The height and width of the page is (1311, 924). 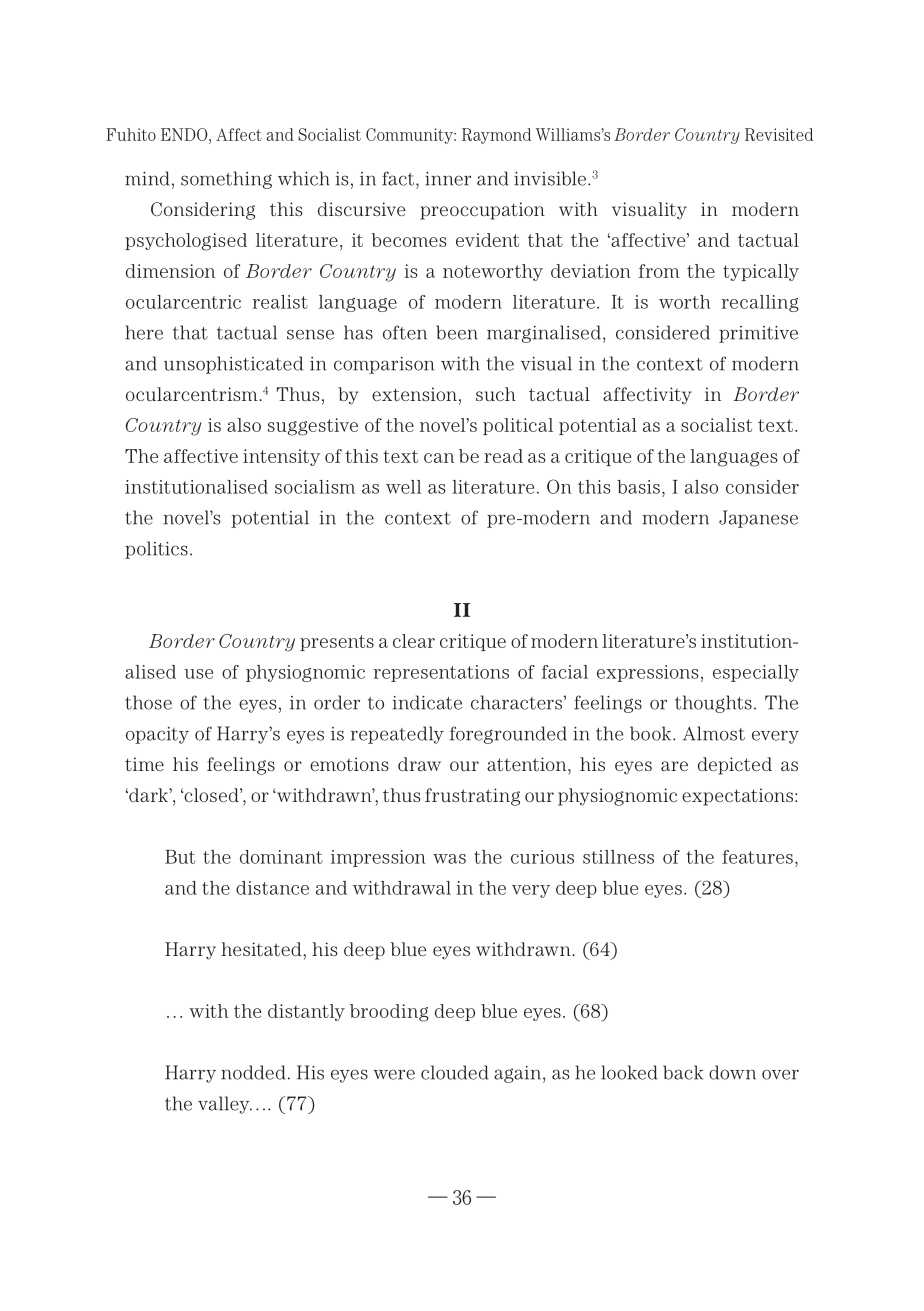 I want to click on politics, so click(x=156, y=550).
